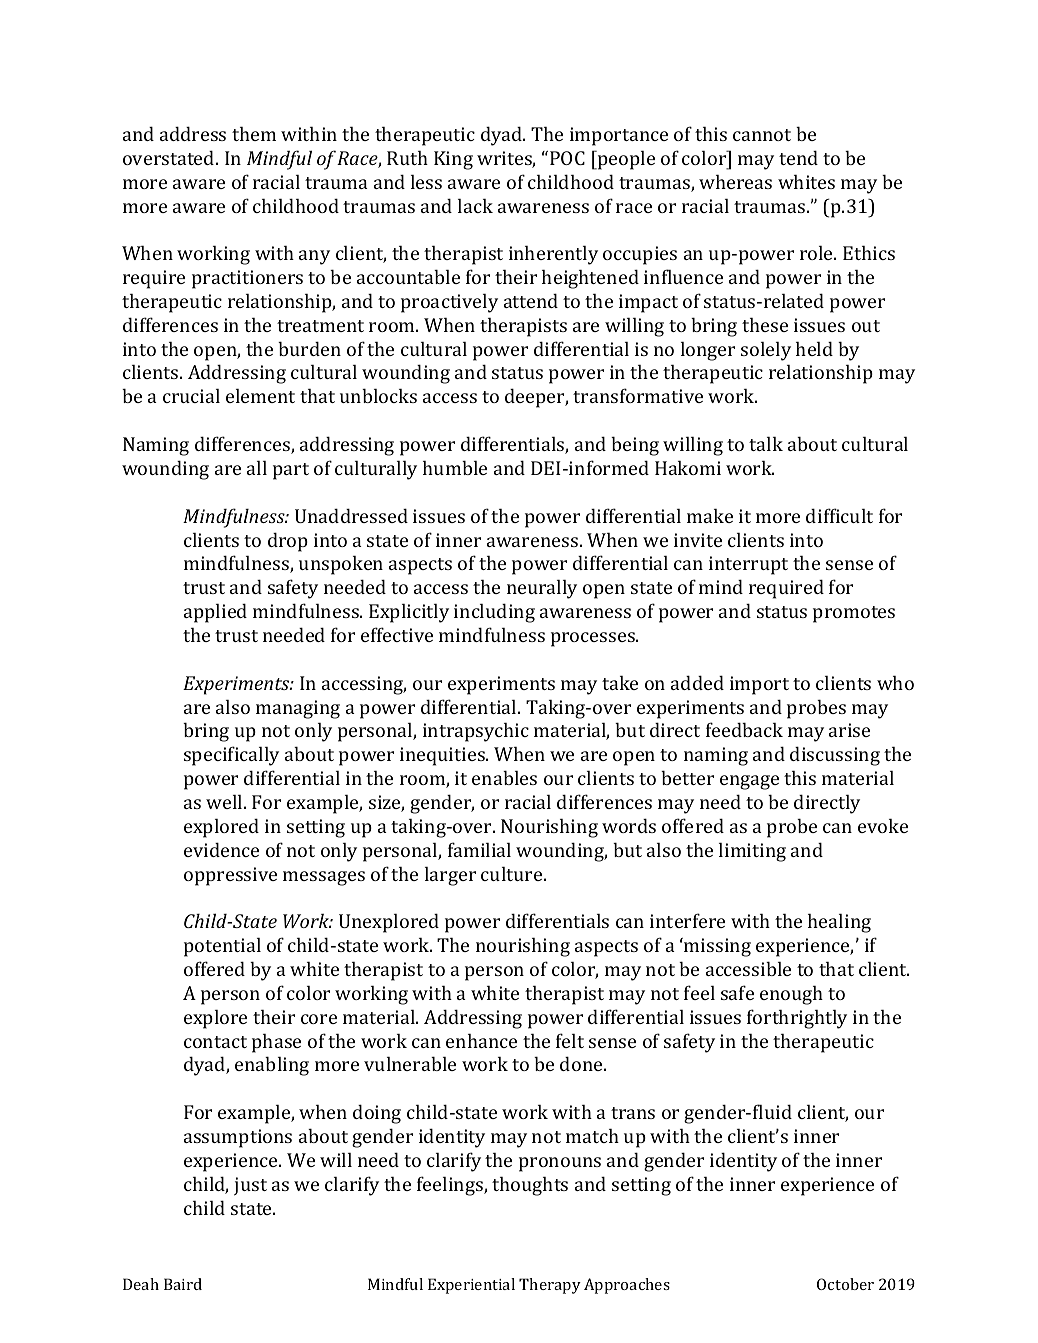  Describe the element at coordinates (845, 1284) in the page. I see `October` at that location.
